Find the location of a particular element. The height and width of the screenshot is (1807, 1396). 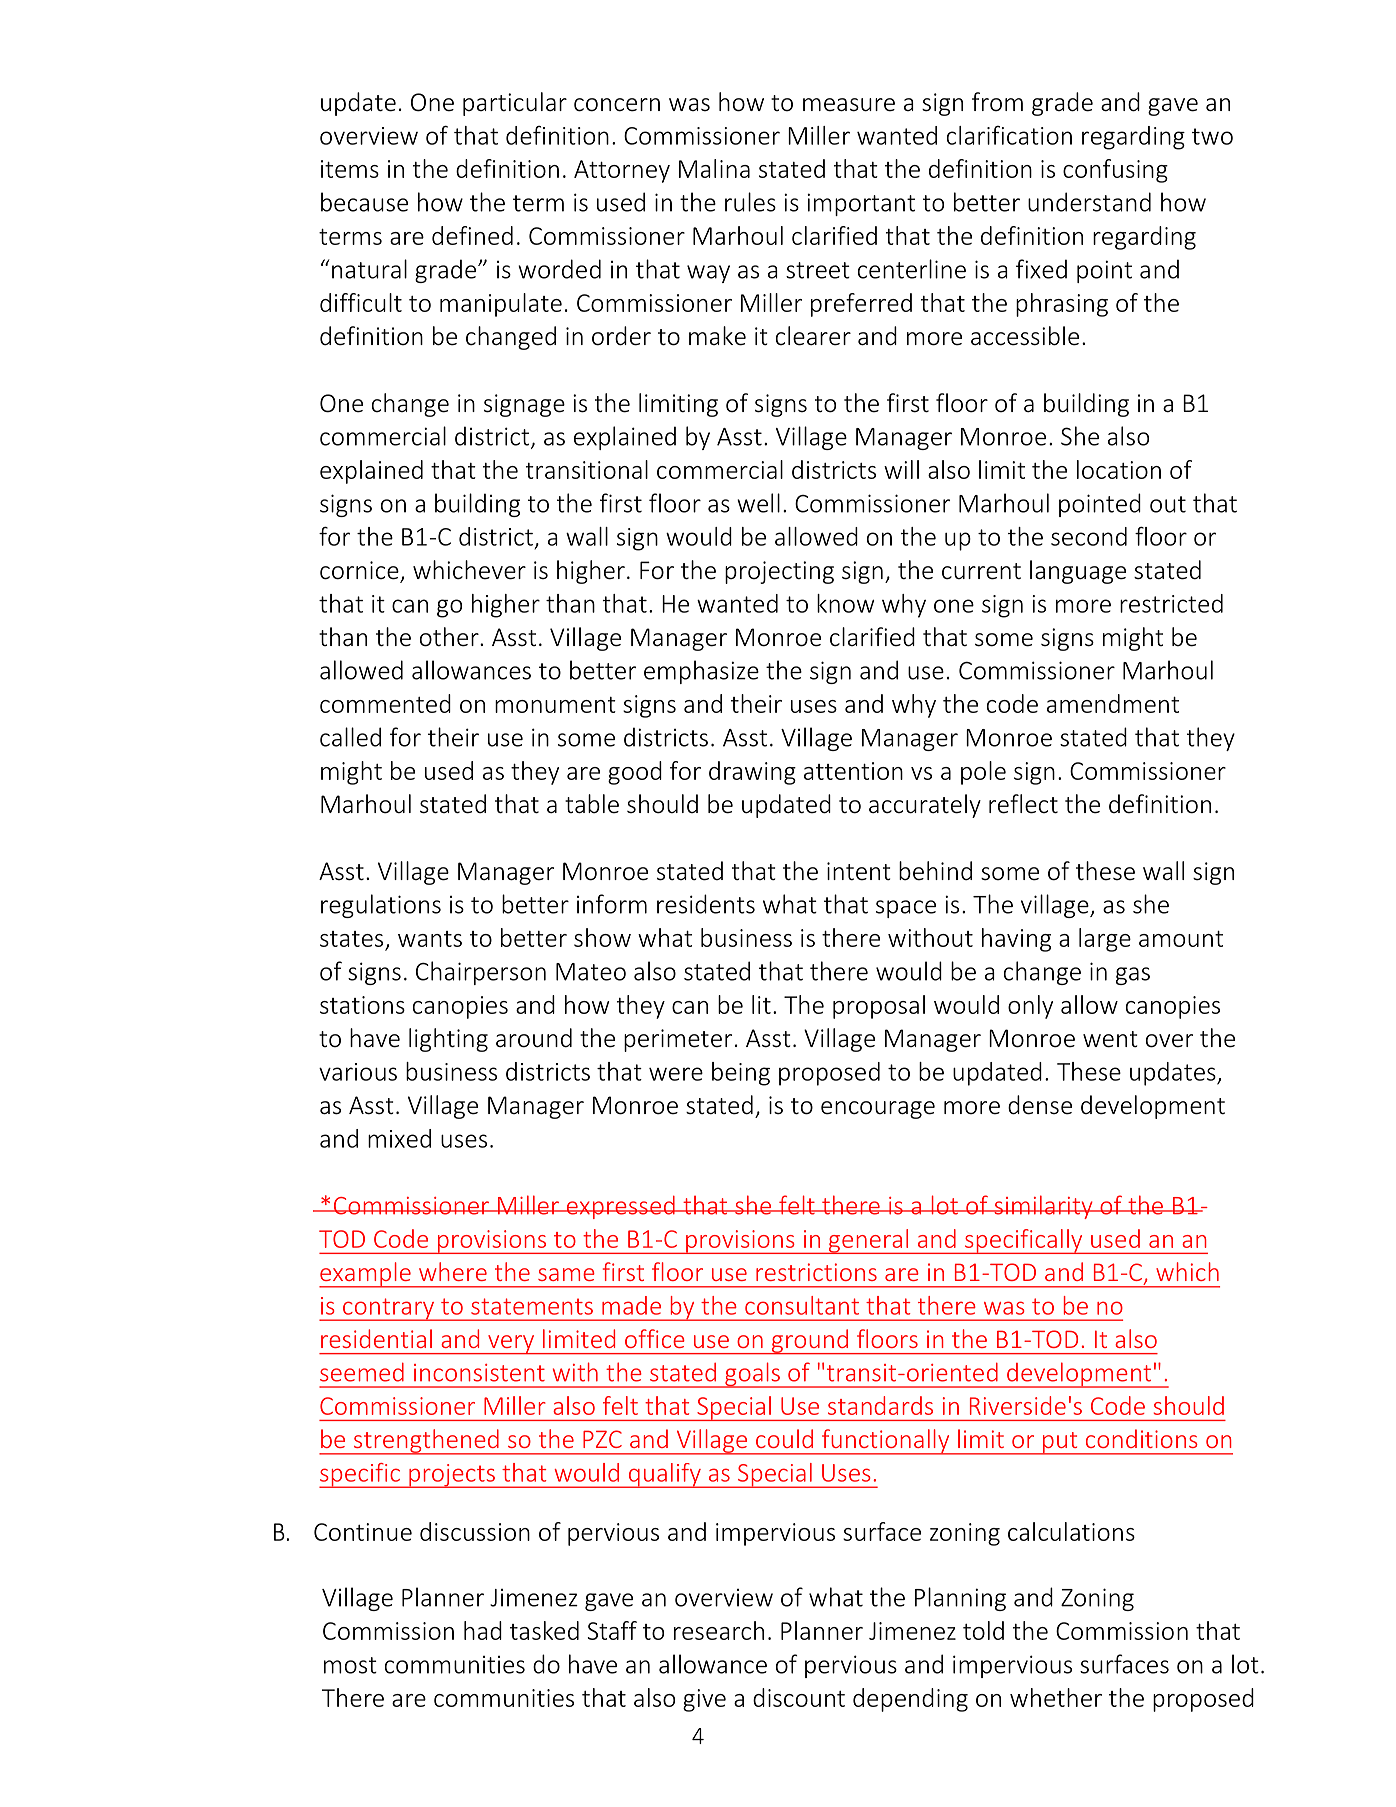

where is located at coordinates (453, 1271).
